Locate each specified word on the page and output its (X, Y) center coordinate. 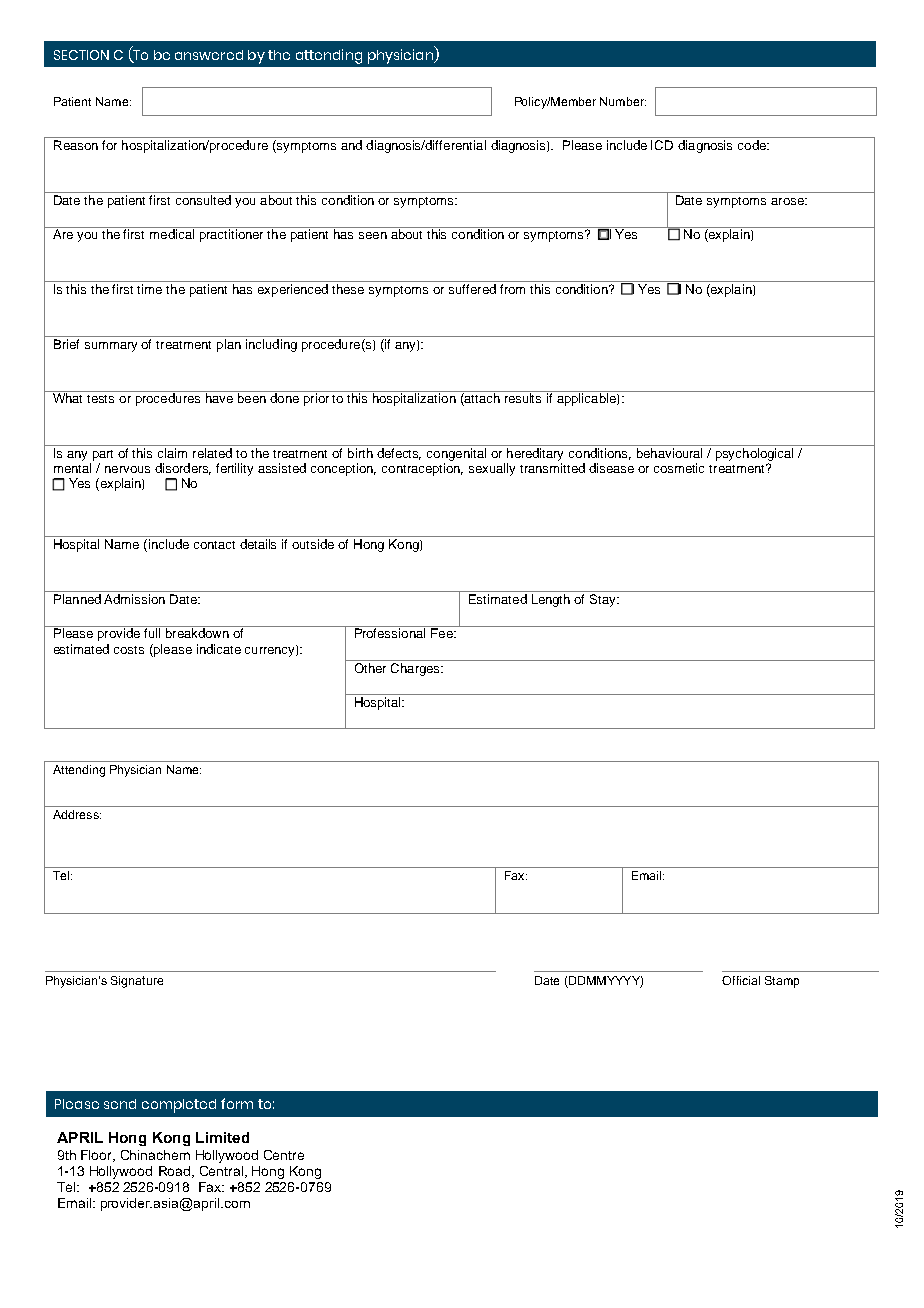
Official (741, 980)
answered (209, 55)
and (351, 145)
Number (623, 101)
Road (176, 1172)
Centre (284, 1155)
